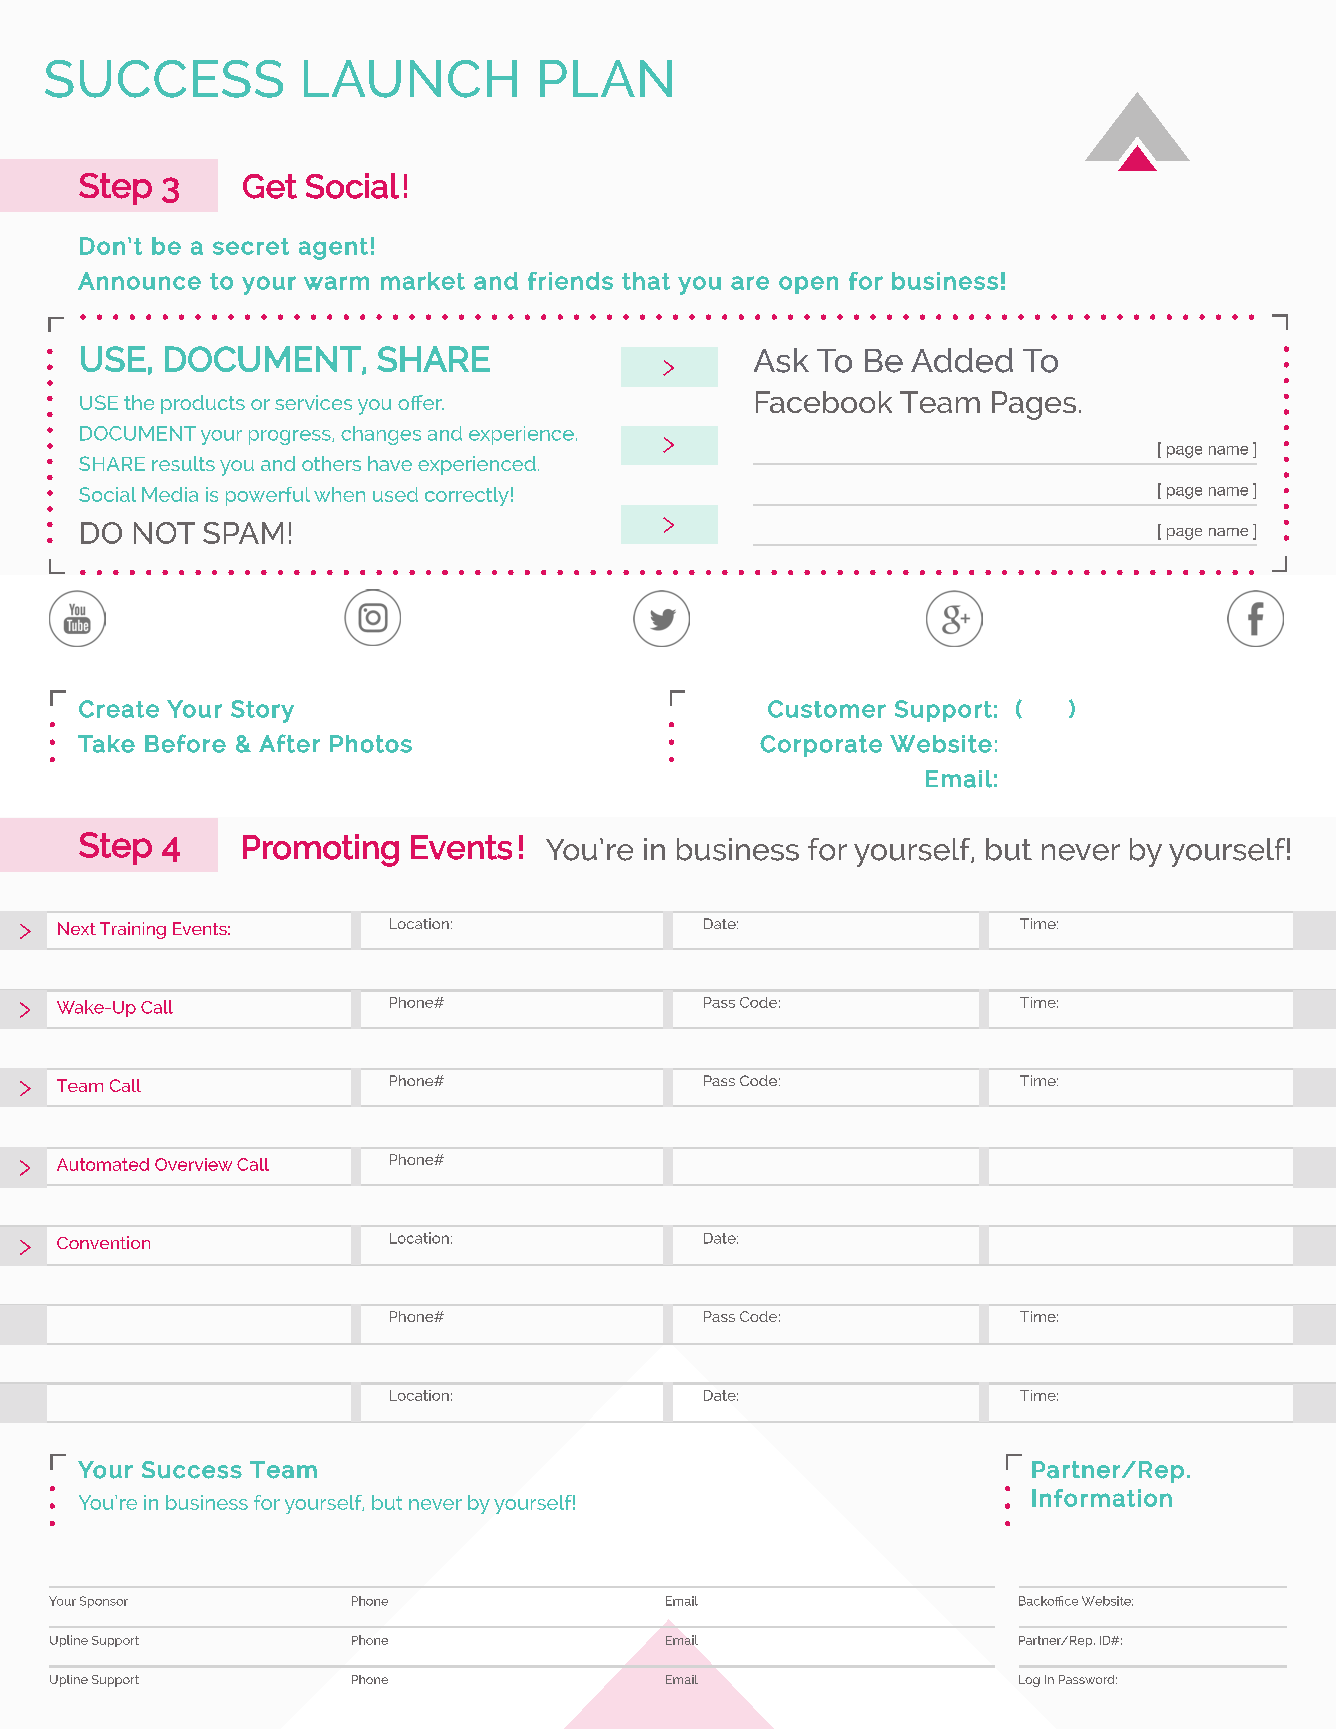 The image size is (1336, 1729). I want to click on PLAN, so click(606, 78).
